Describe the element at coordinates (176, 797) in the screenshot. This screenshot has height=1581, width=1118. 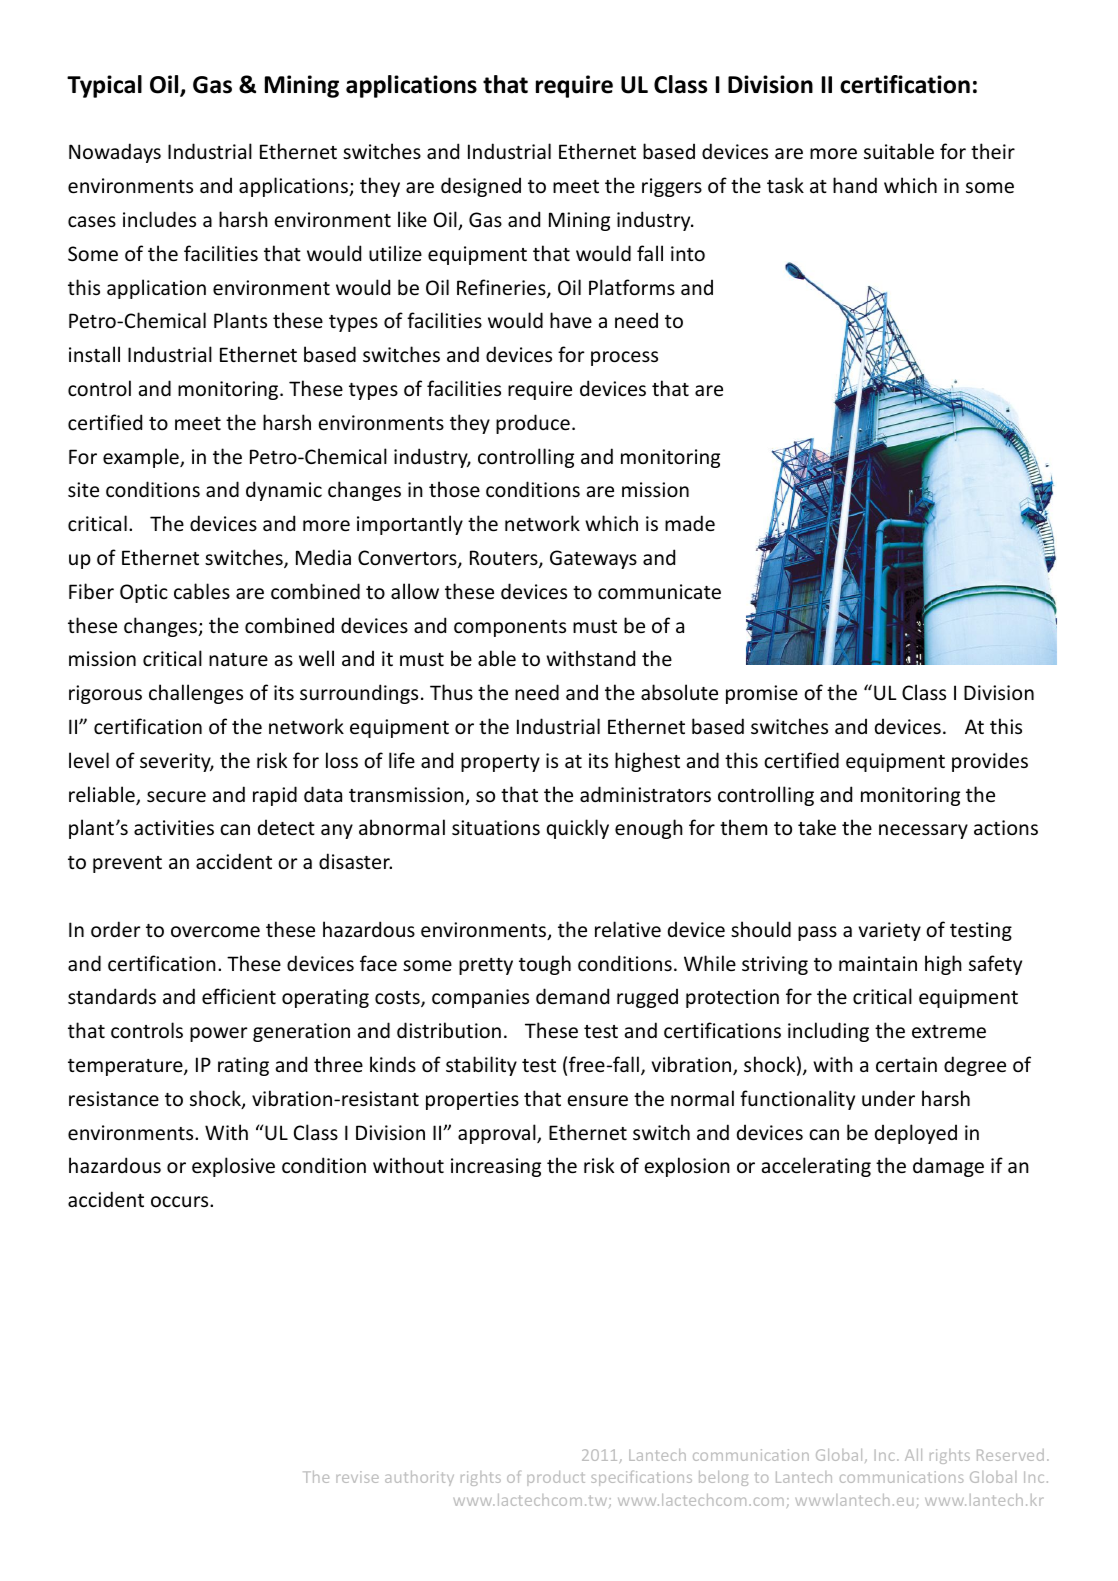
I see `secure` at that location.
